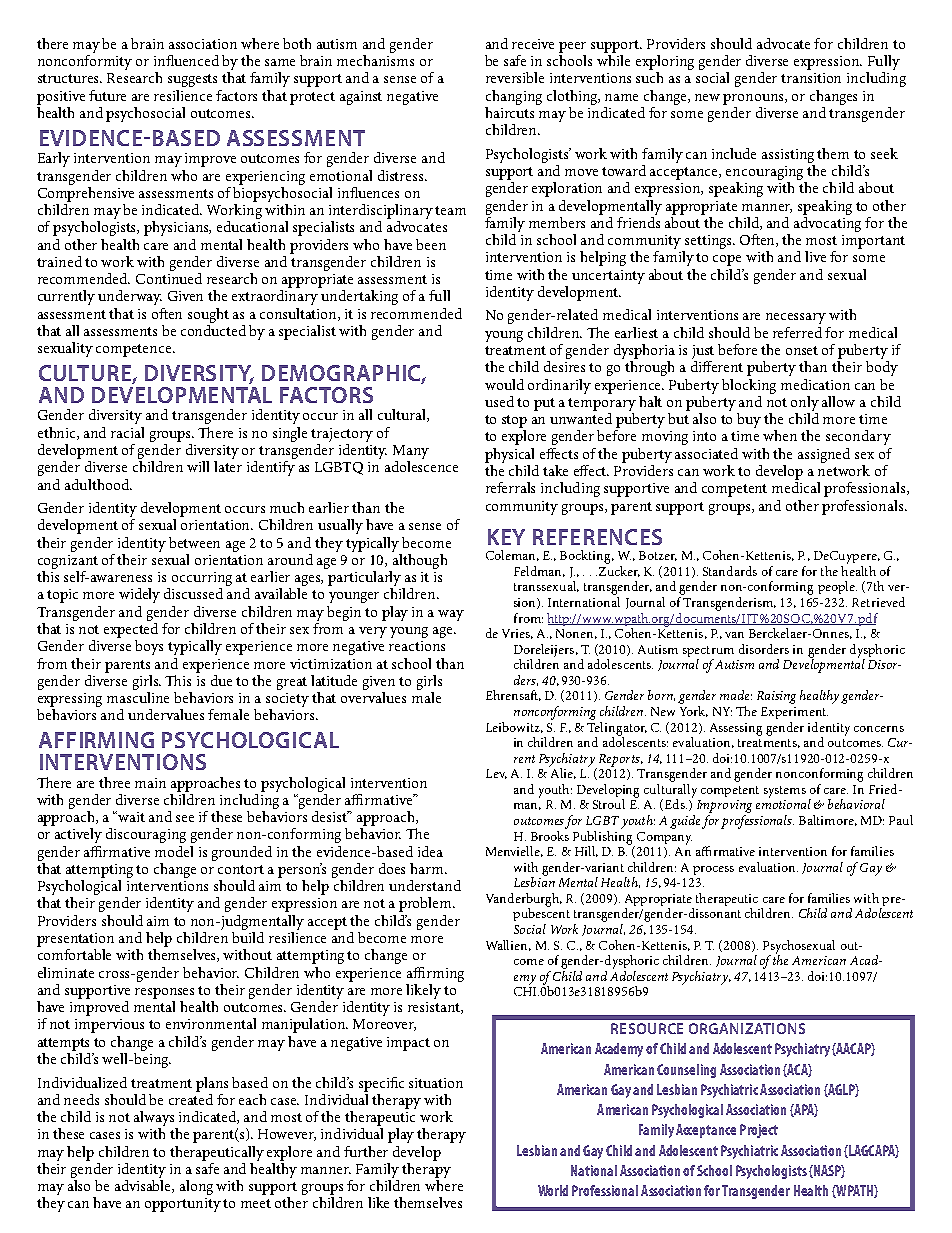 The image size is (952, 1233). I want to click on reversible, so click(515, 77).
